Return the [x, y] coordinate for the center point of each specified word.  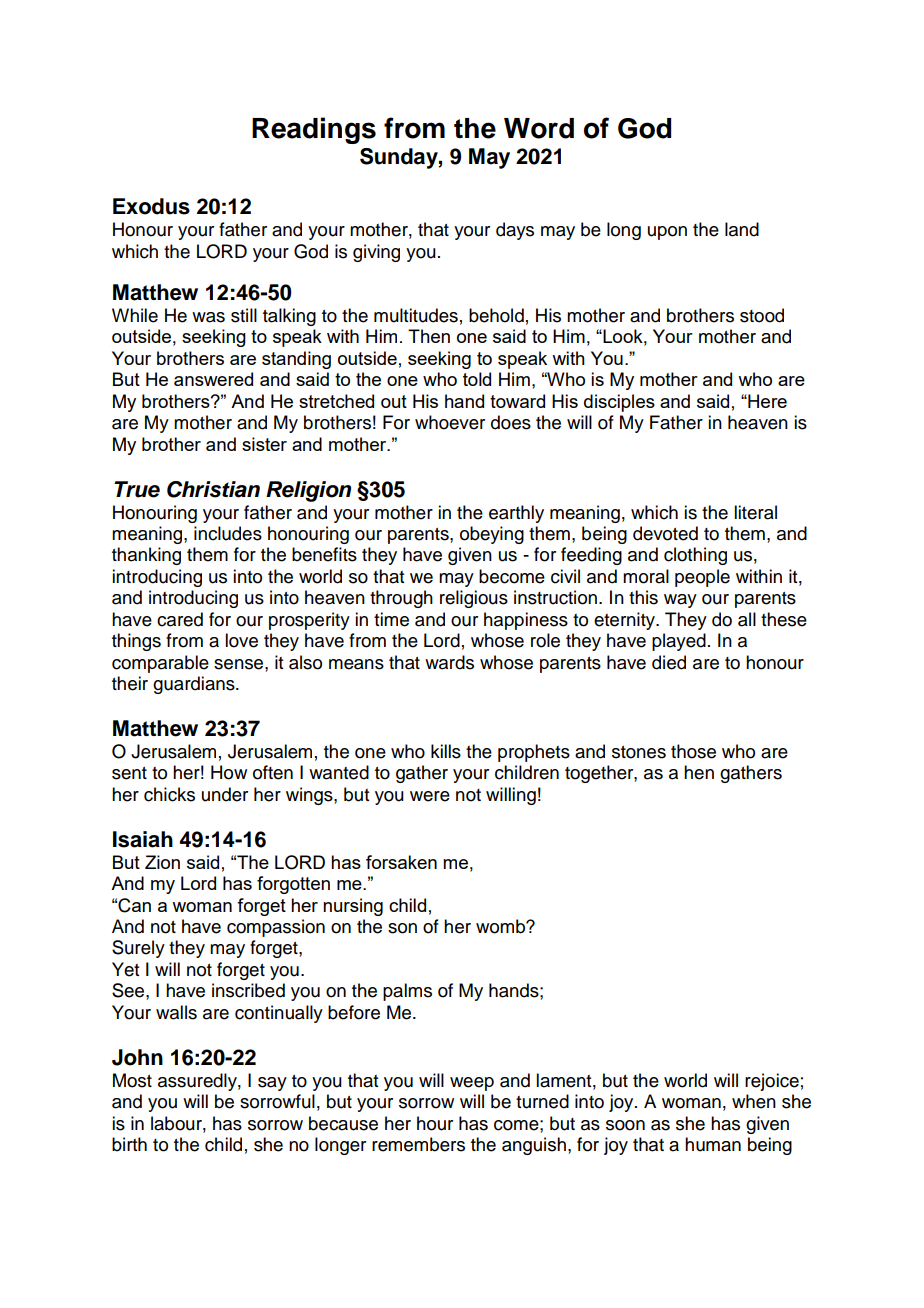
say [272, 1084]
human [713, 1144]
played [679, 642]
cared [180, 619]
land [742, 229]
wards [449, 662]
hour [435, 1123]
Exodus [151, 206]
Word [539, 128]
